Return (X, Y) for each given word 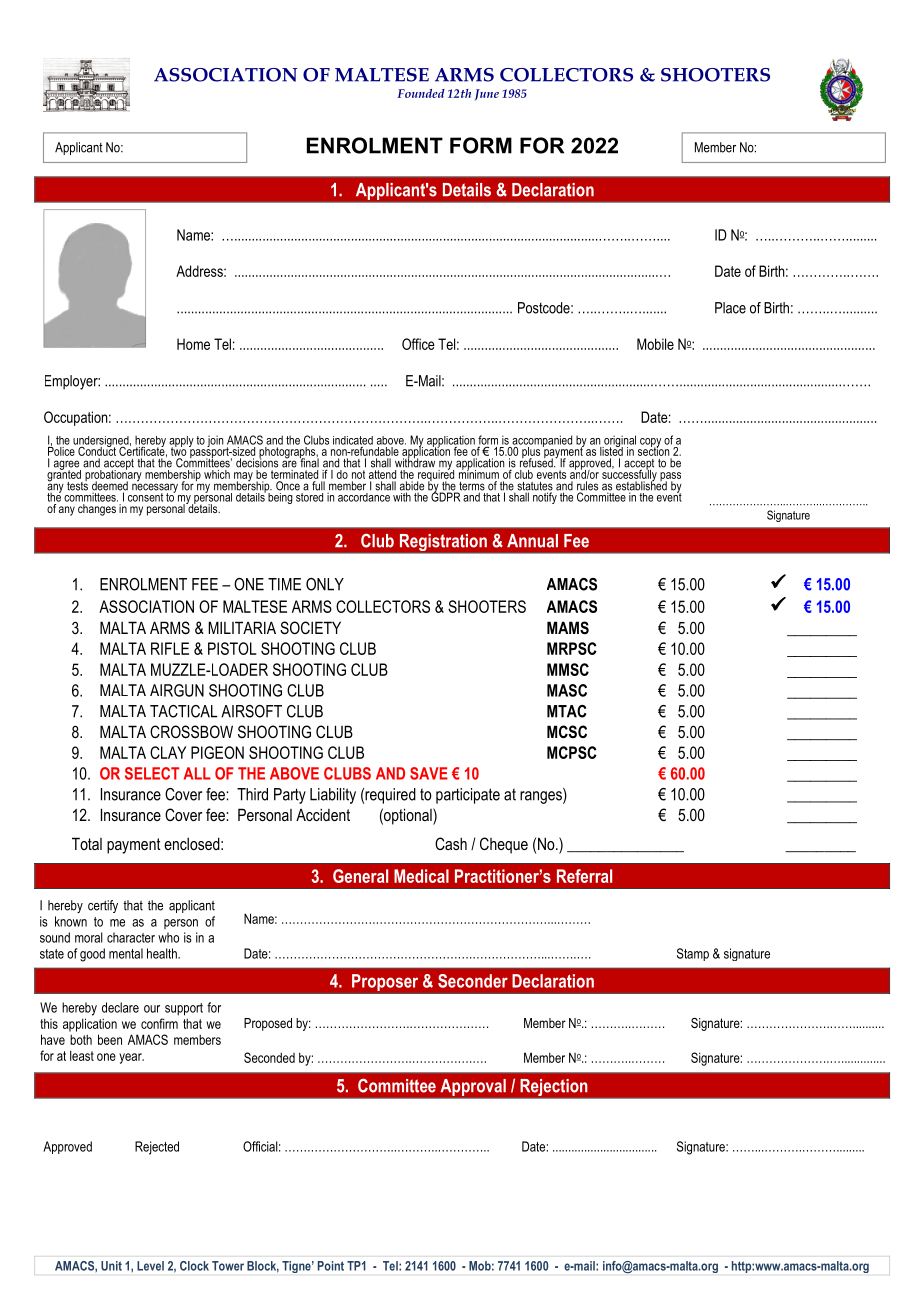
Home (193, 344)
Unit (111, 1266)
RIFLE (170, 648)
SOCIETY (310, 628)
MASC (567, 690)
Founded (421, 93)
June (487, 94)
